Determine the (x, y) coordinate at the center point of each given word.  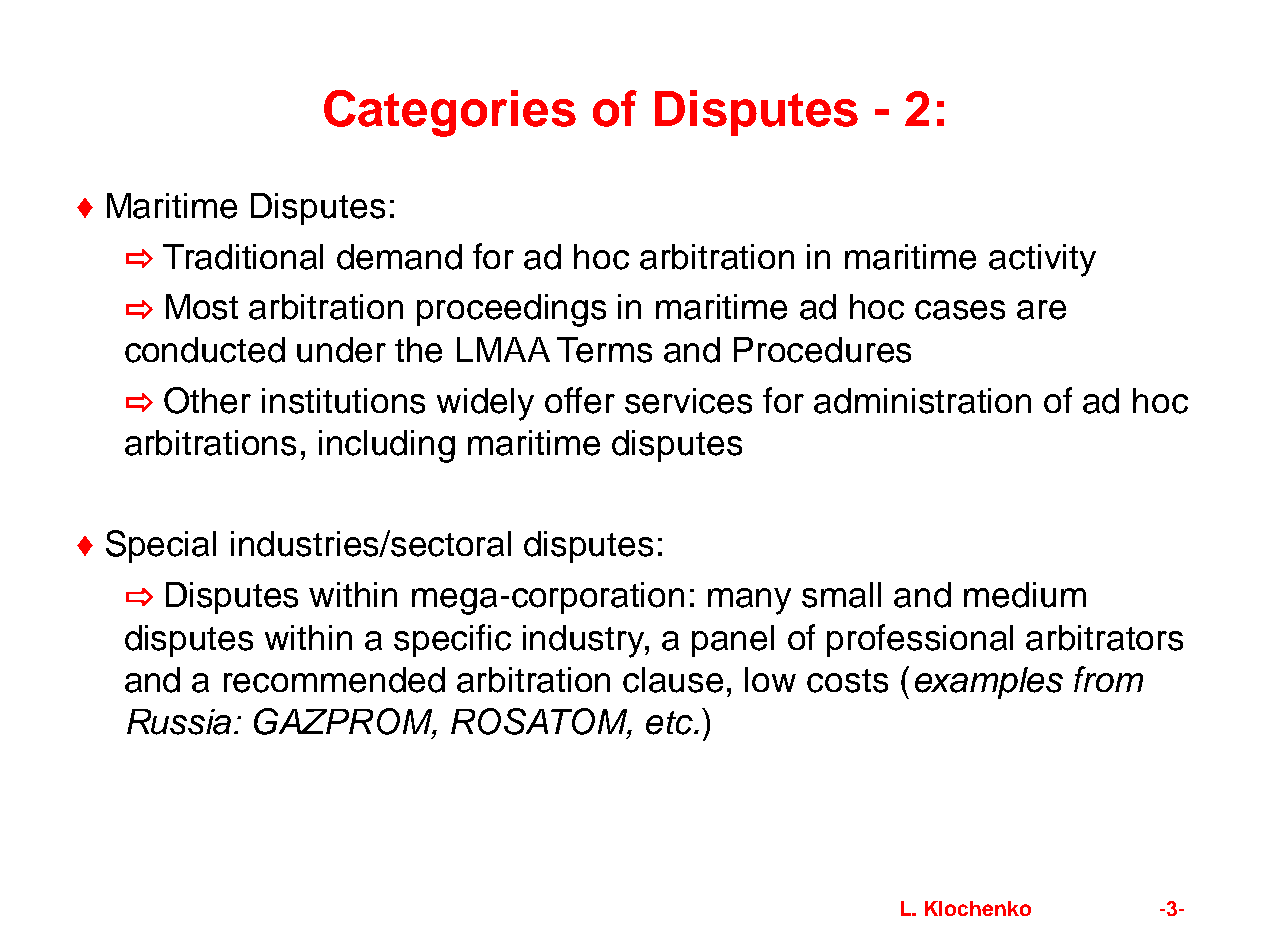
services (688, 401)
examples (989, 683)
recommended (334, 680)
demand (399, 257)
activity (1042, 260)
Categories (450, 113)
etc (670, 723)
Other (207, 400)
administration (922, 401)
